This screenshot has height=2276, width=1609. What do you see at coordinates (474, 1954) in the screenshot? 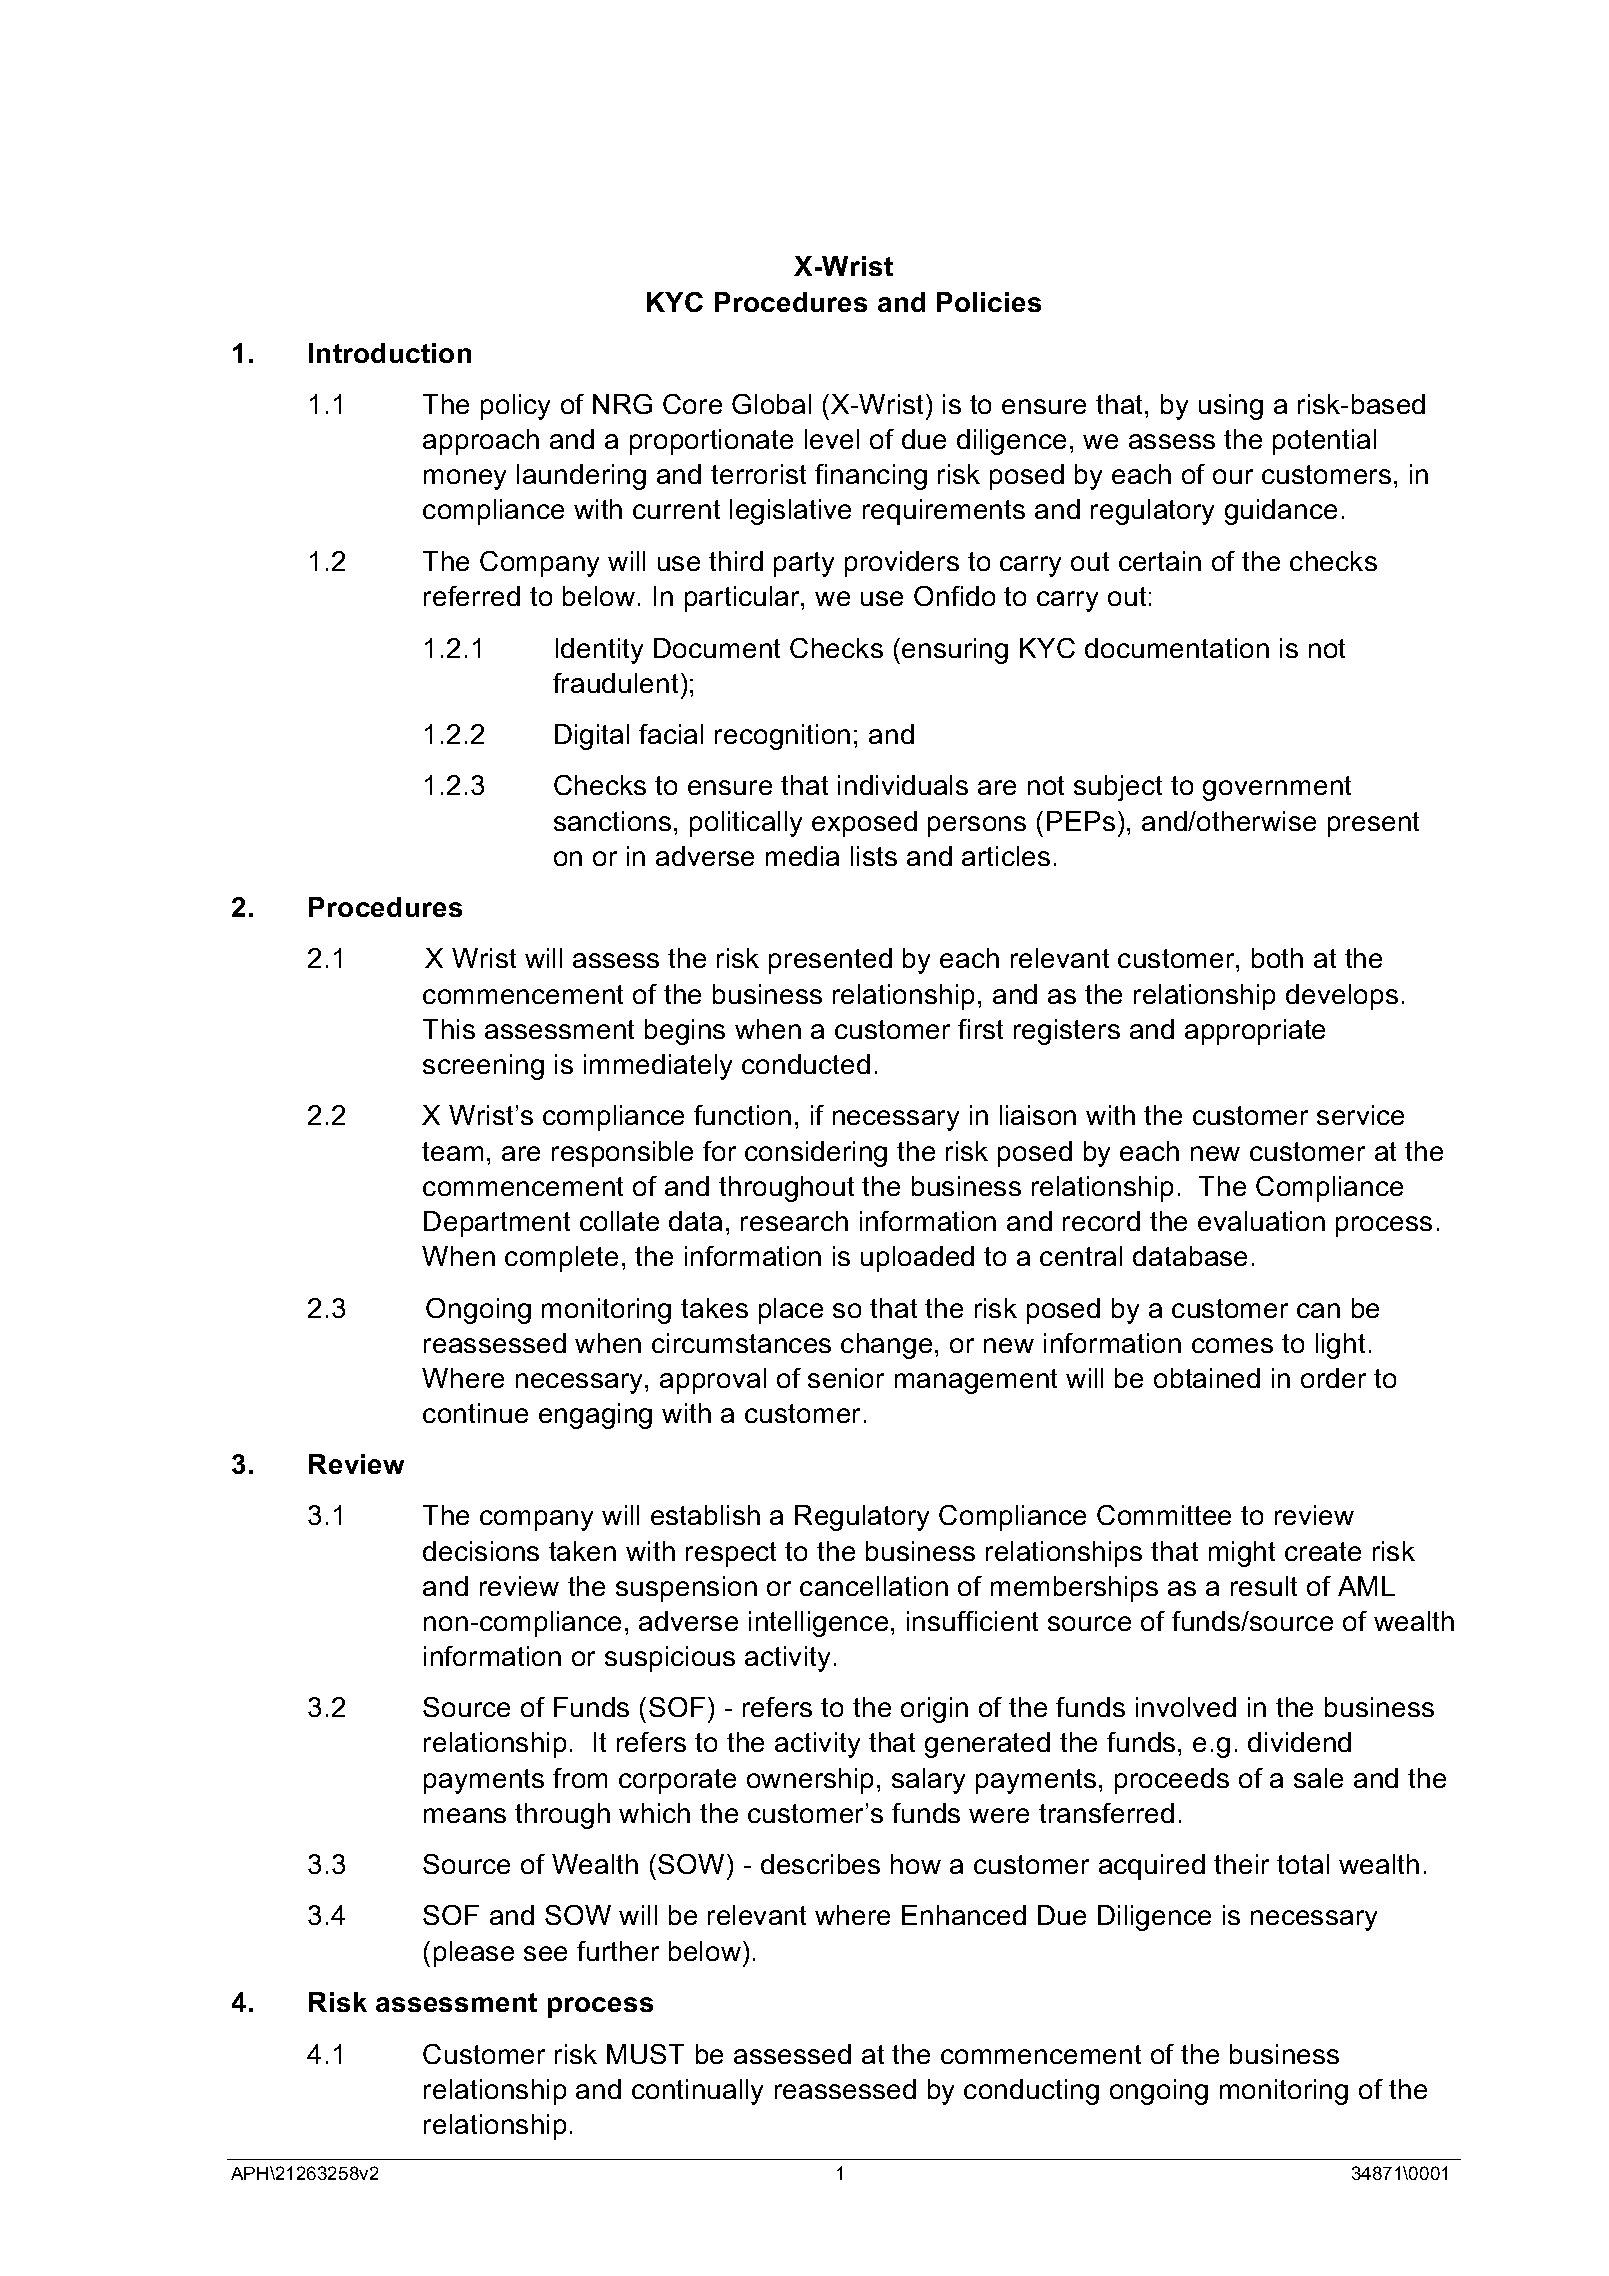
I see `please` at bounding box center [474, 1954].
